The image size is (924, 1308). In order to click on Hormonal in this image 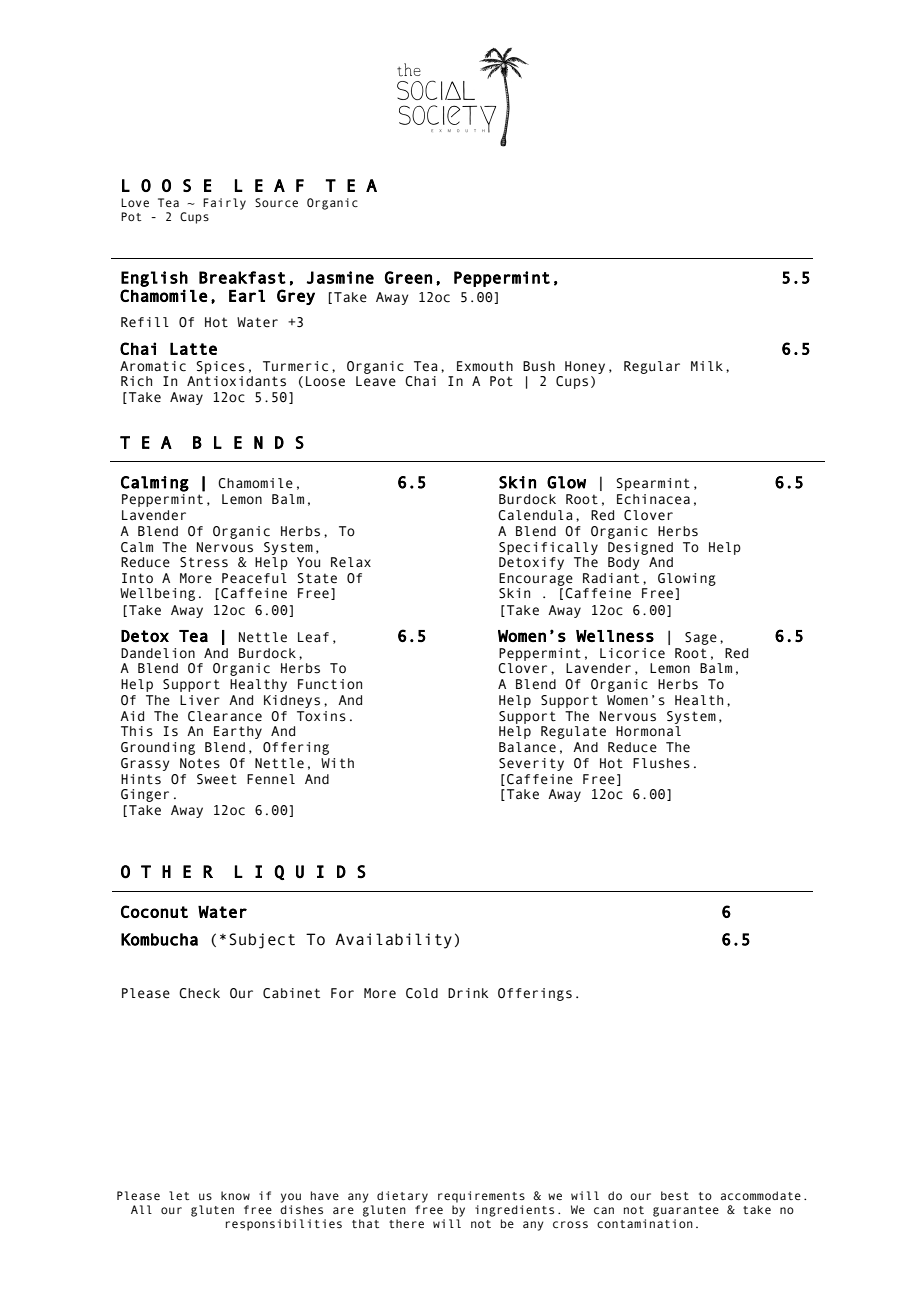, I will do `click(648, 731)`.
